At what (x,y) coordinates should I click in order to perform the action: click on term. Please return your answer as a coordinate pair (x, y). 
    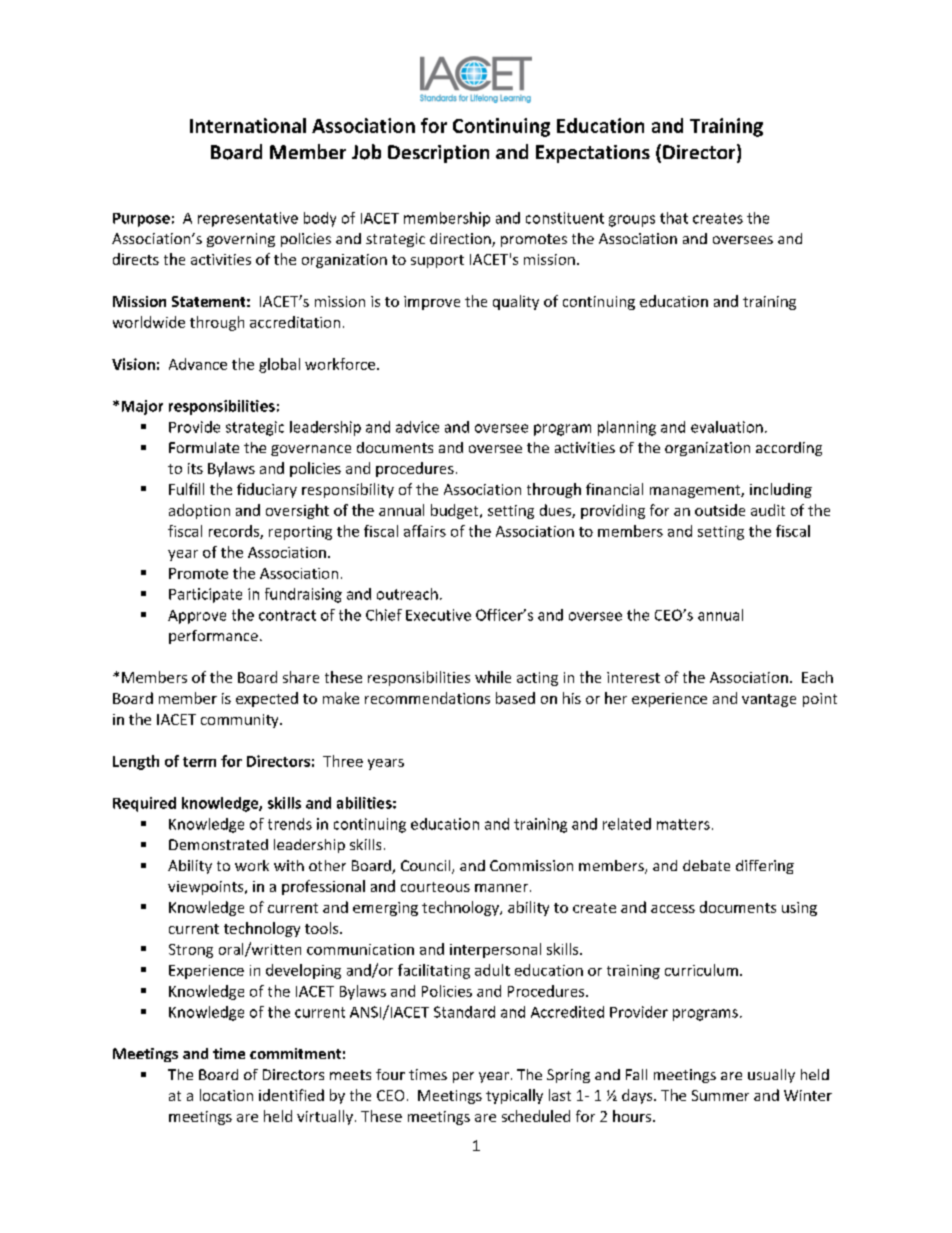
    Looking at the image, I should click on (199, 762).
